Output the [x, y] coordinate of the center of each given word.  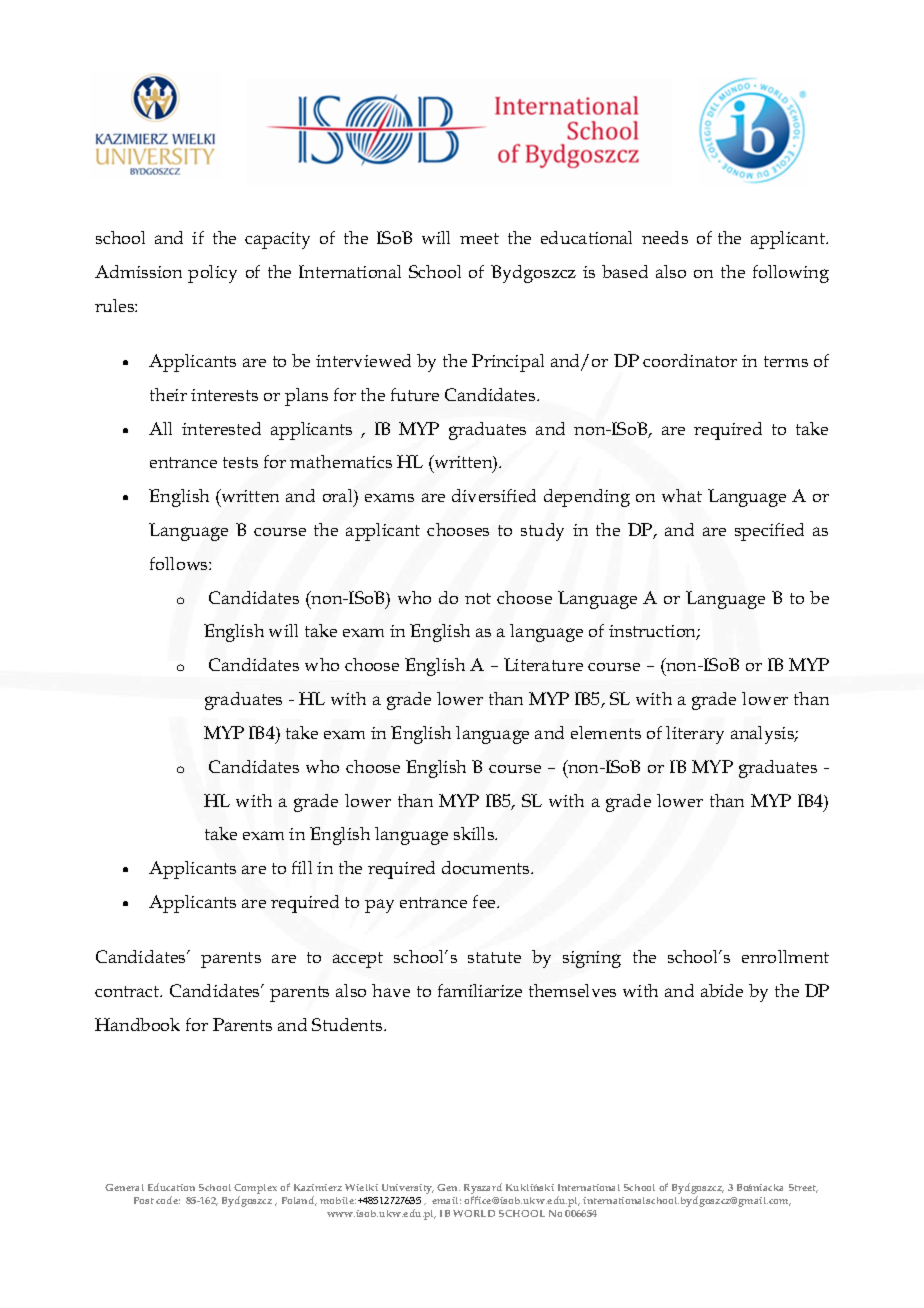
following [791, 274]
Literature [543, 664]
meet [479, 238]
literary [695, 735]
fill [302, 867]
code [168, 1200]
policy [212, 274]
